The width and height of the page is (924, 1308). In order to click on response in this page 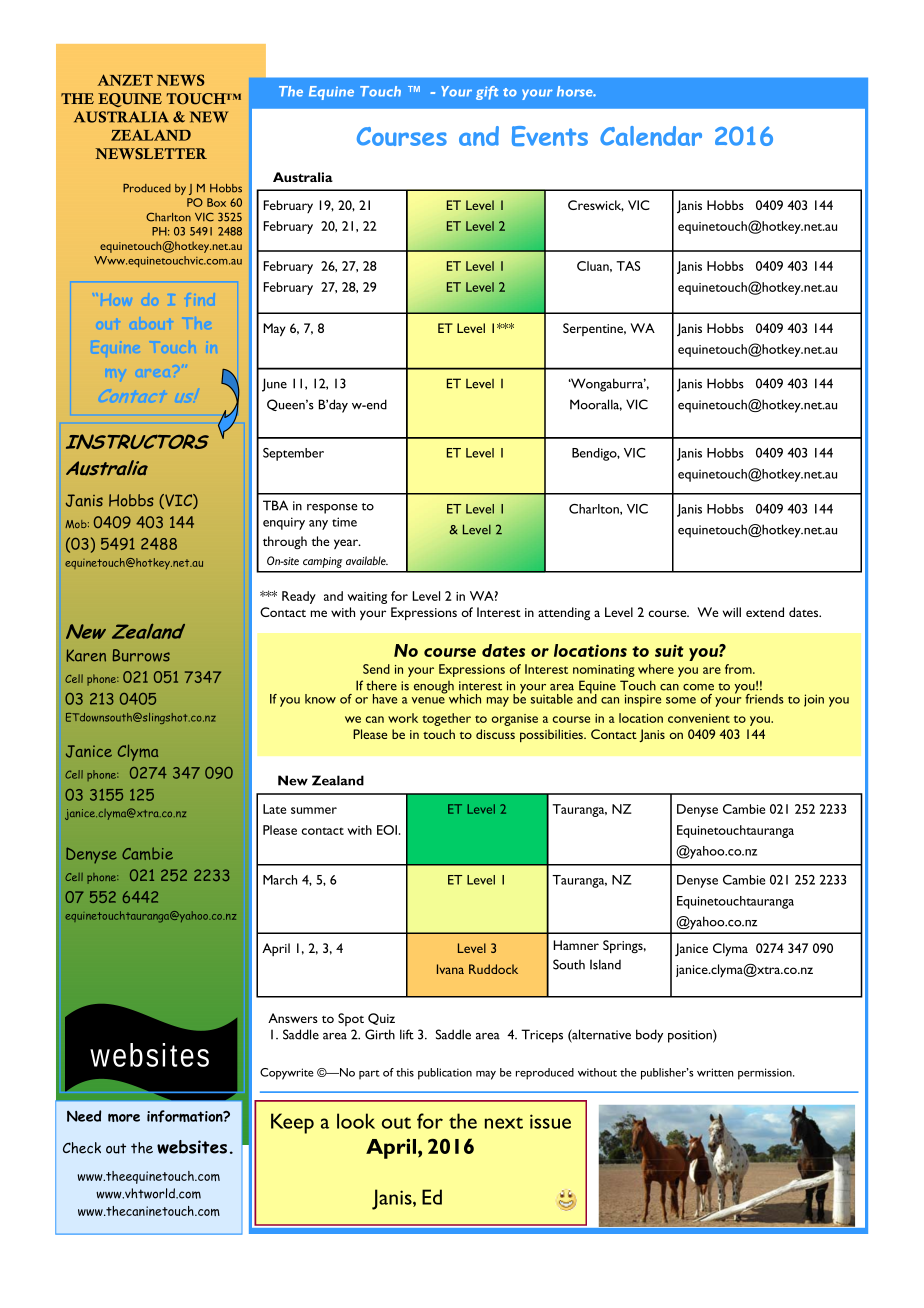, I will do `click(332, 509)`.
